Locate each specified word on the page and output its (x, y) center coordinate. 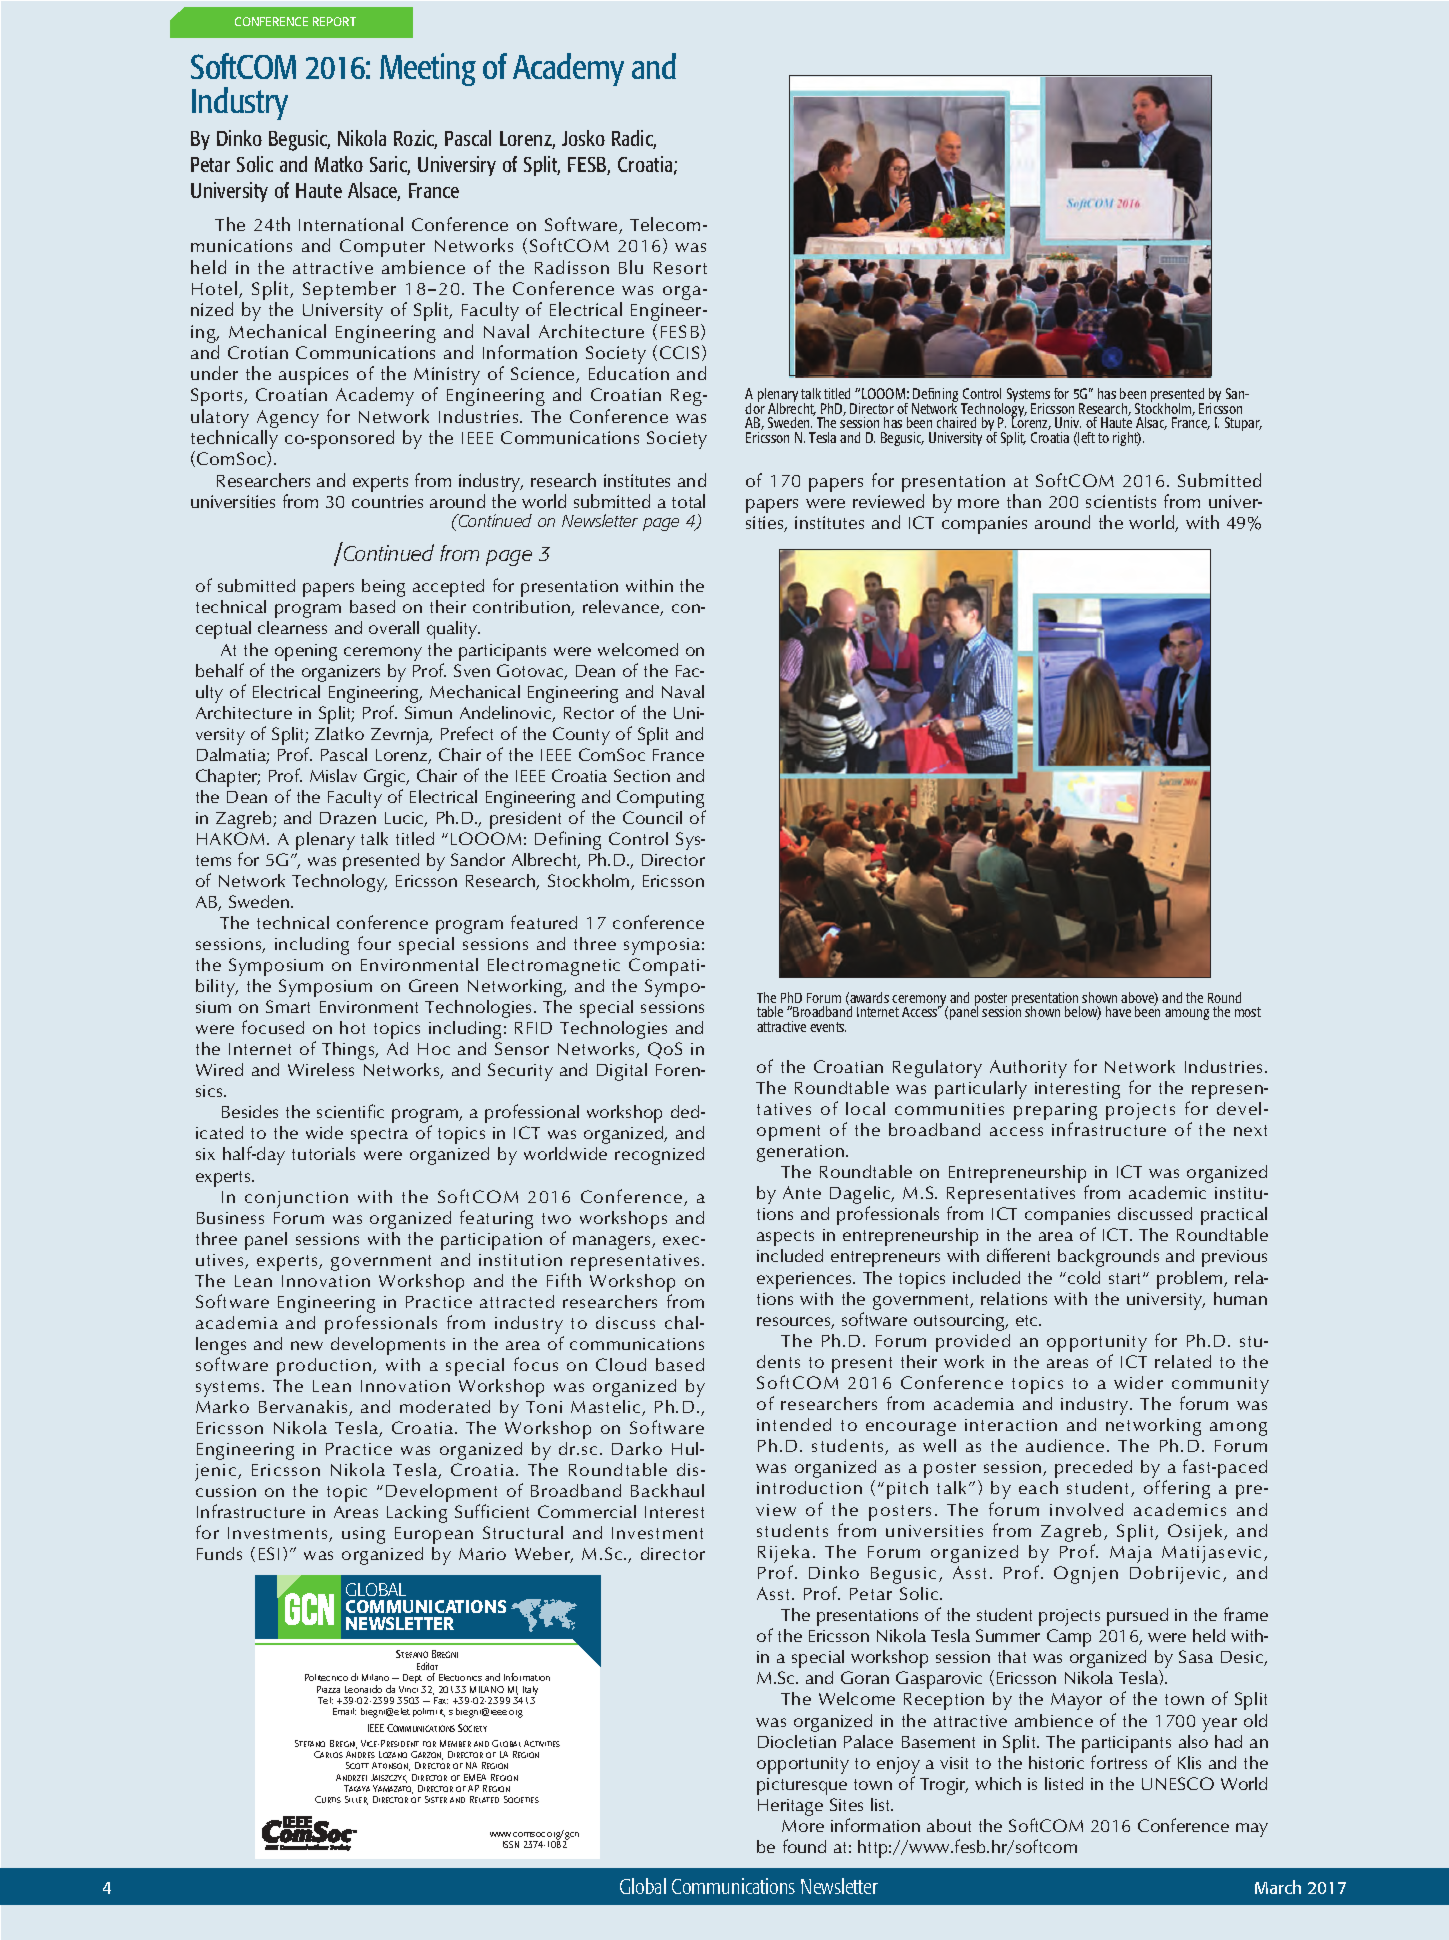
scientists (1121, 501)
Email (344, 1711)
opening (306, 652)
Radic (634, 139)
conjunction (296, 1199)
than (1024, 501)
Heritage (790, 1807)
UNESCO (1178, 1783)
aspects (785, 1238)
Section (642, 775)
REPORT (334, 21)
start (1126, 1278)
